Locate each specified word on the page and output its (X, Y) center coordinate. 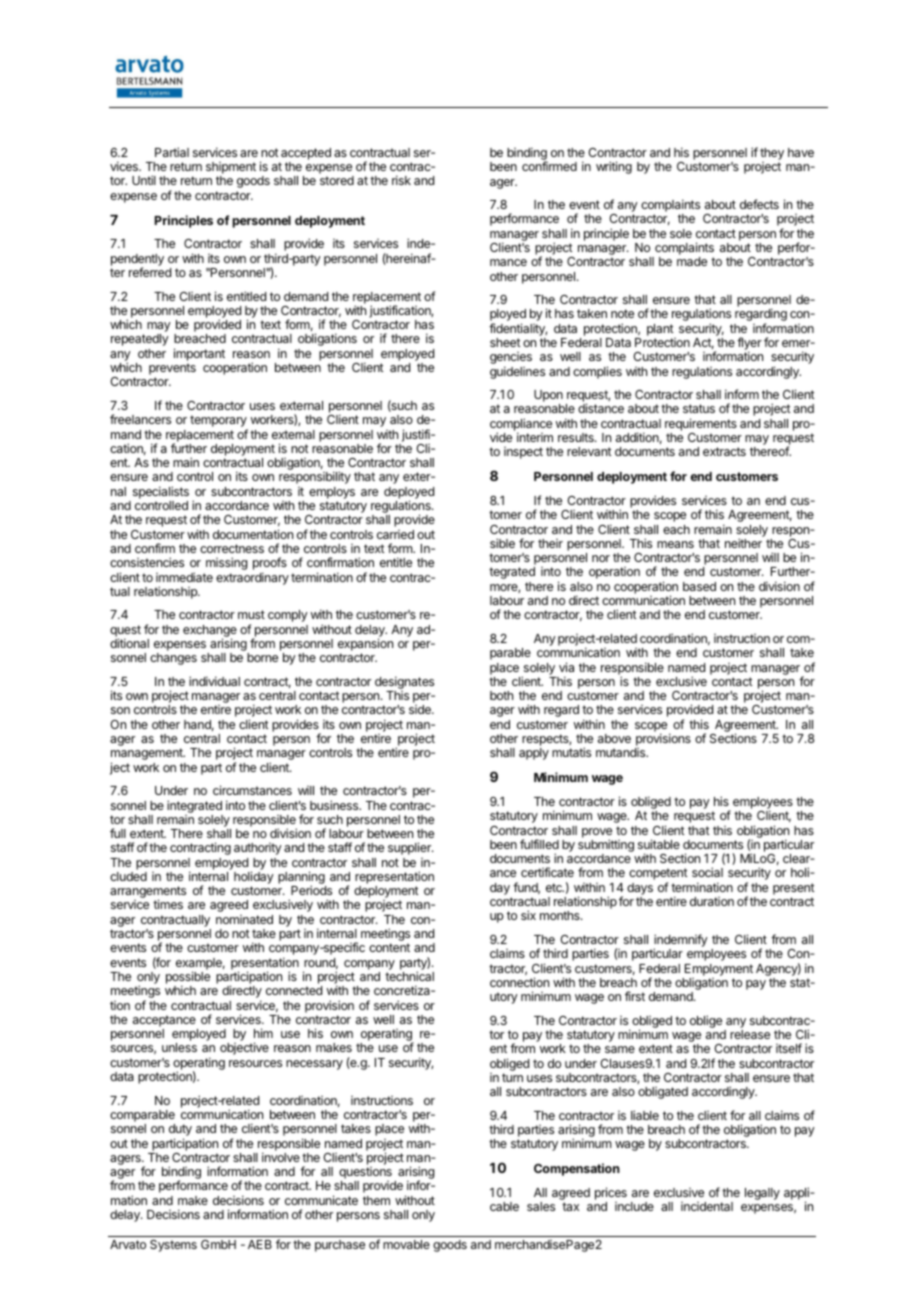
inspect (523, 453)
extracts (724, 451)
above (614, 738)
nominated (244, 919)
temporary (219, 422)
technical (409, 976)
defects (759, 204)
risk (401, 180)
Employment (719, 970)
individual (214, 681)
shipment (231, 169)
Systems (173, 1246)
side (421, 709)
